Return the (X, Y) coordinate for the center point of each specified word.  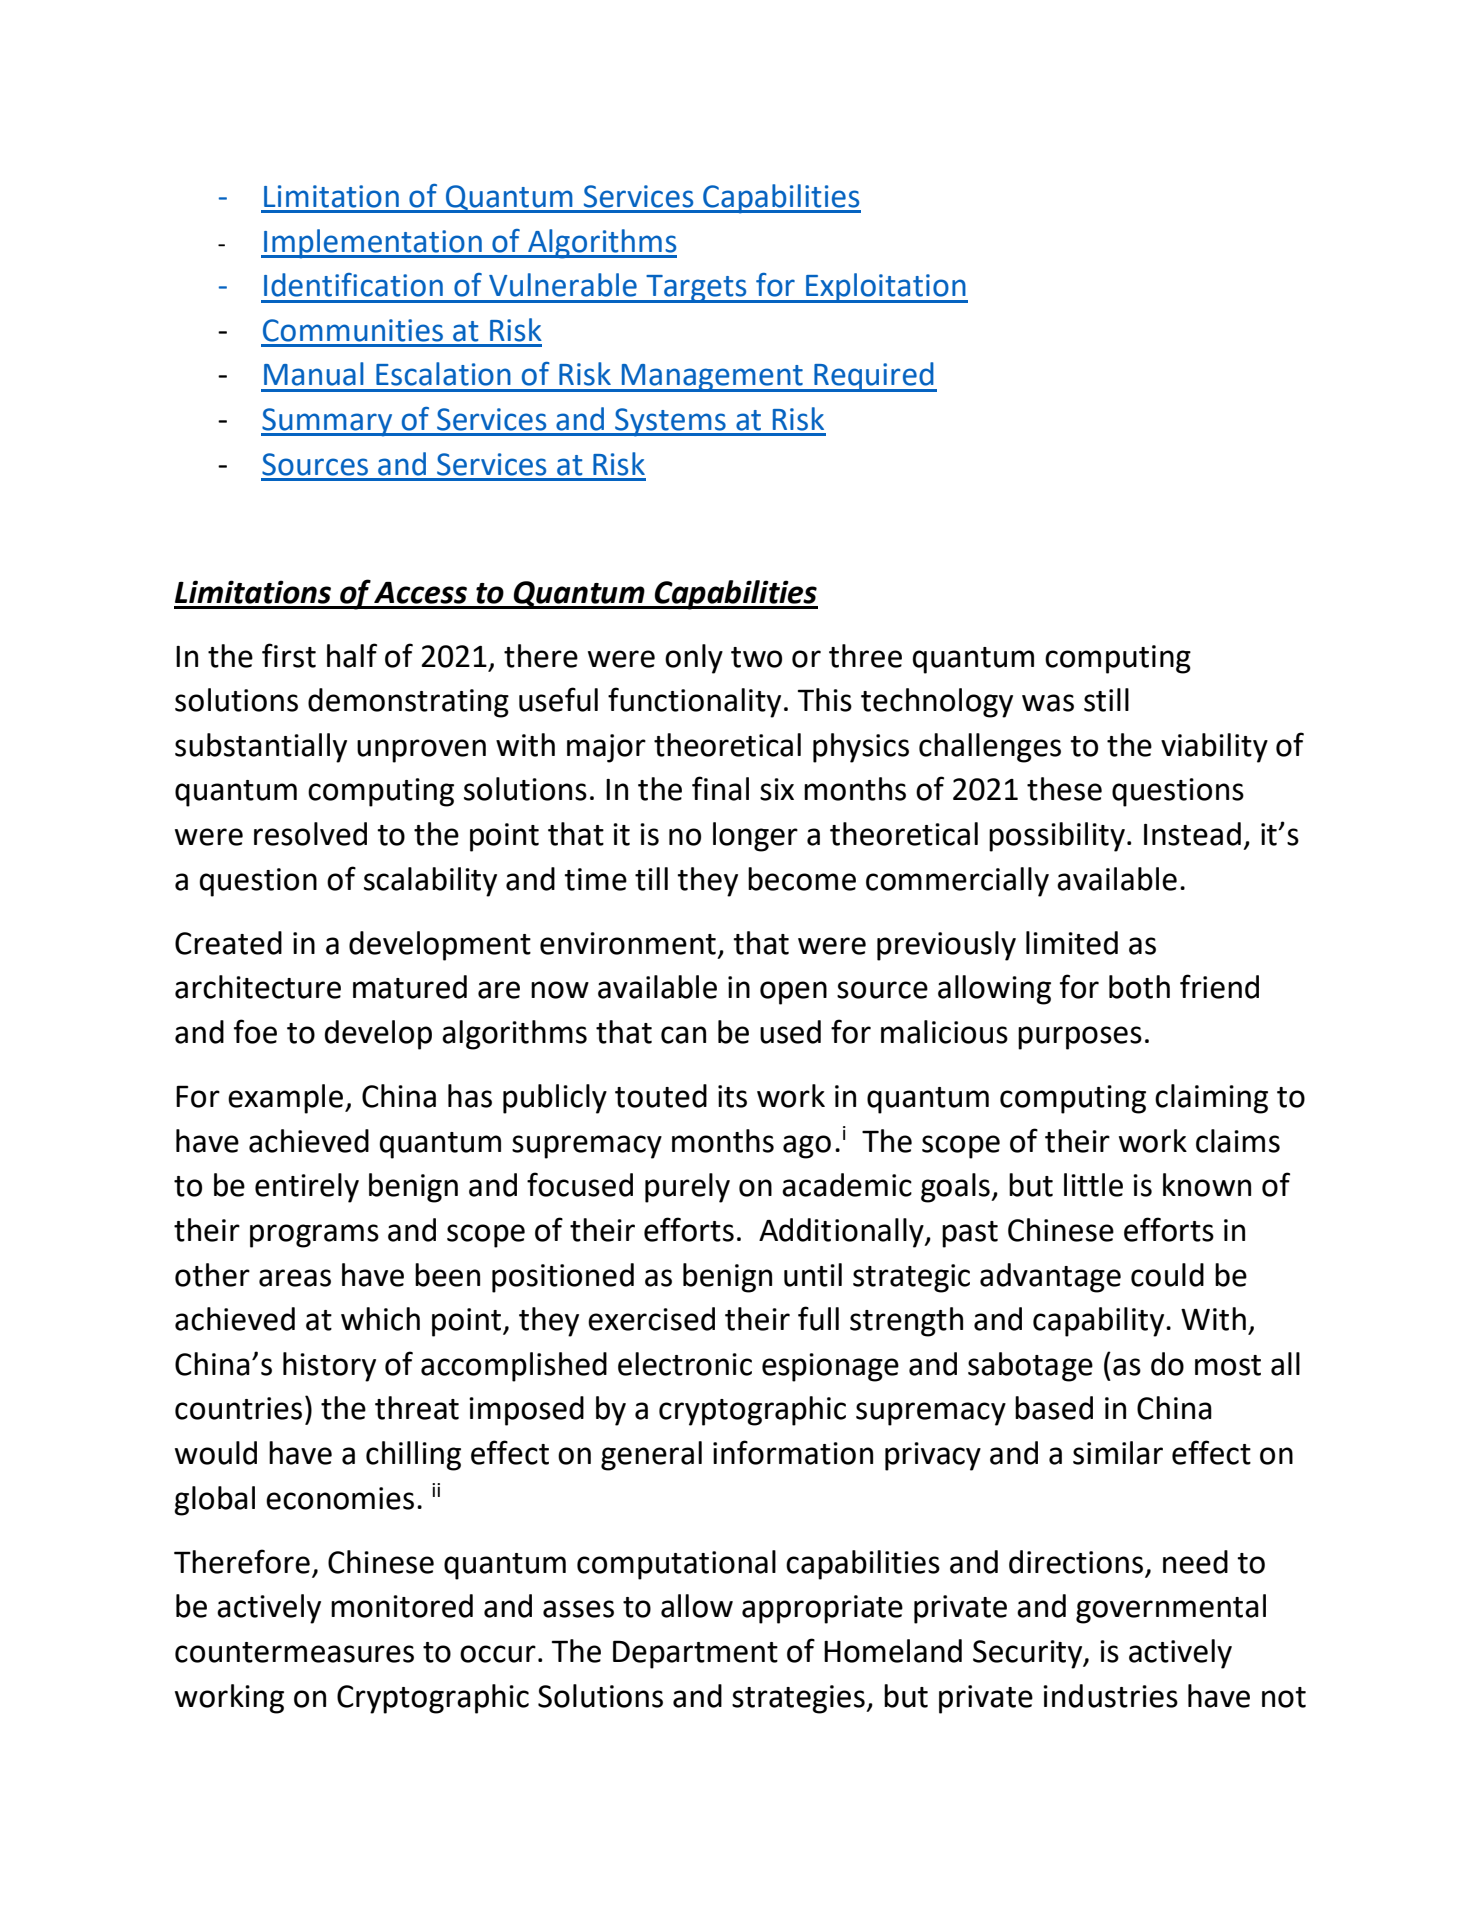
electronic (685, 1364)
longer (755, 837)
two (756, 657)
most (1228, 1365)
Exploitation (886, 288)
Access (420, 593)
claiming (1211, 1099)
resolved (310, 834)
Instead (1192, 834)
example (285, 1099)
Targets (696, 289)
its (732, 1096)
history (329, 1367)
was (1048, 703)
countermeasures (294, 1652)
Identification (353, 285)
